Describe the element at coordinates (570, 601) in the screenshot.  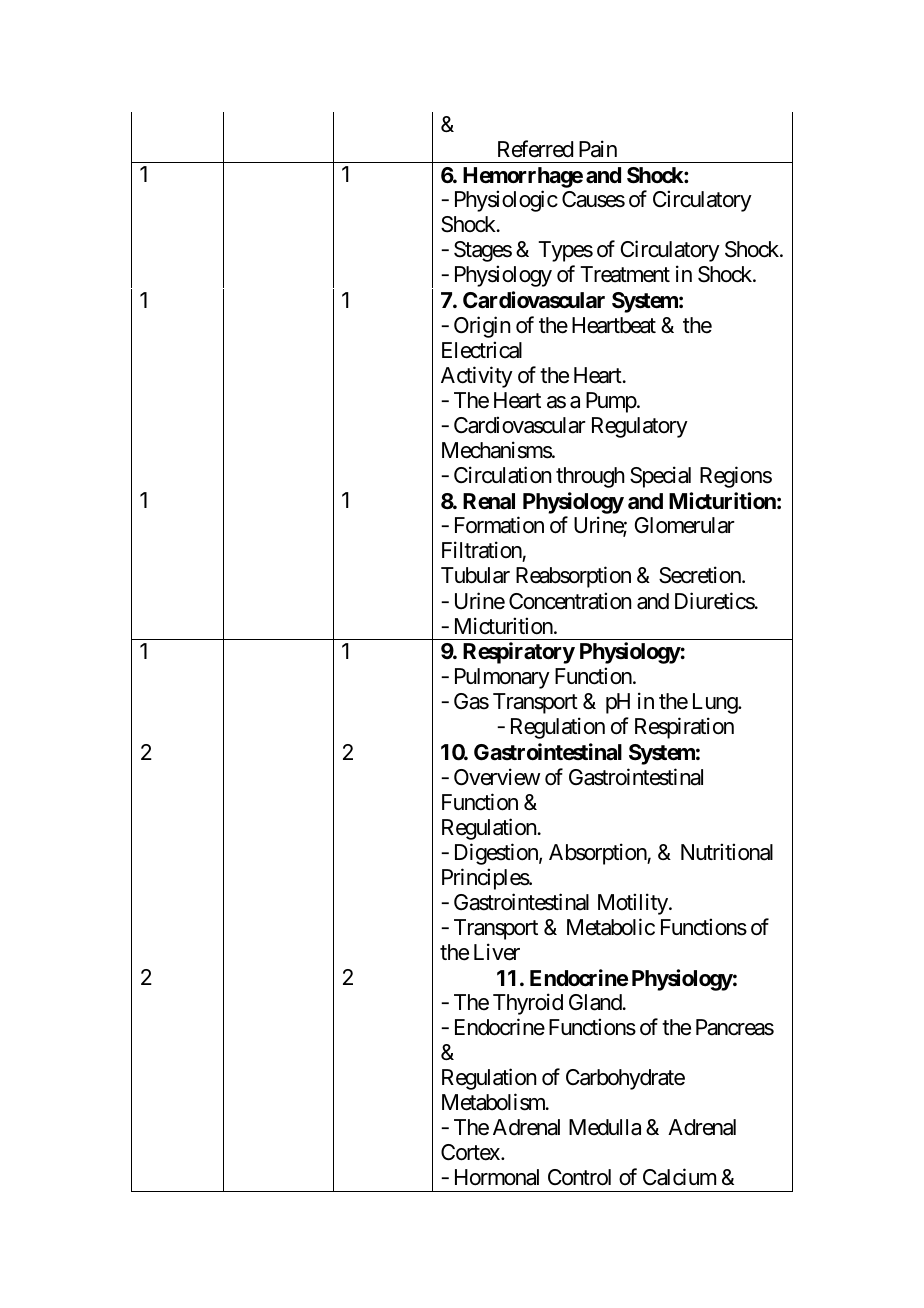
I see `Concentration` at that location.
